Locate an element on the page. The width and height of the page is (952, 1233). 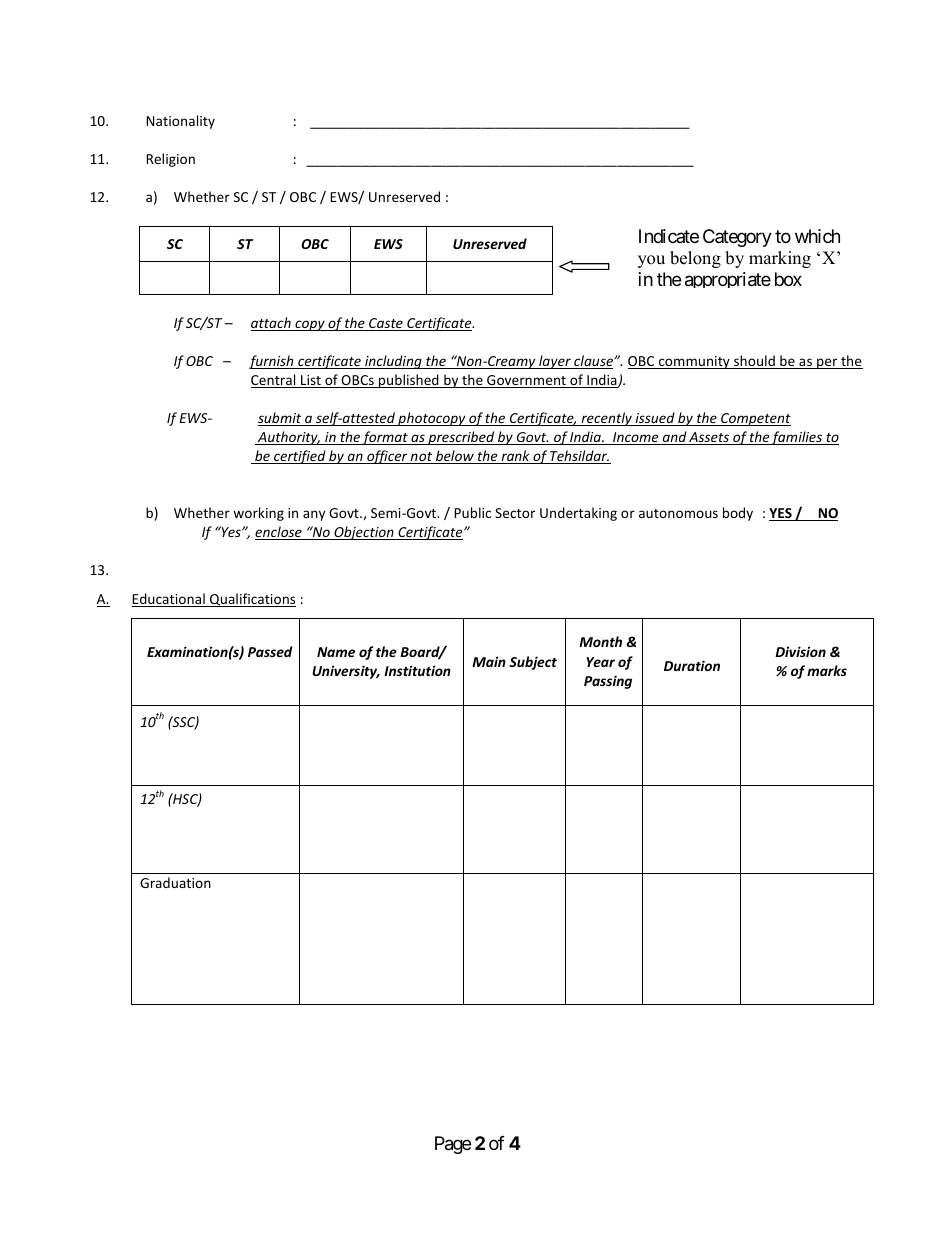
Page is located at coordinates (453, 1145).
